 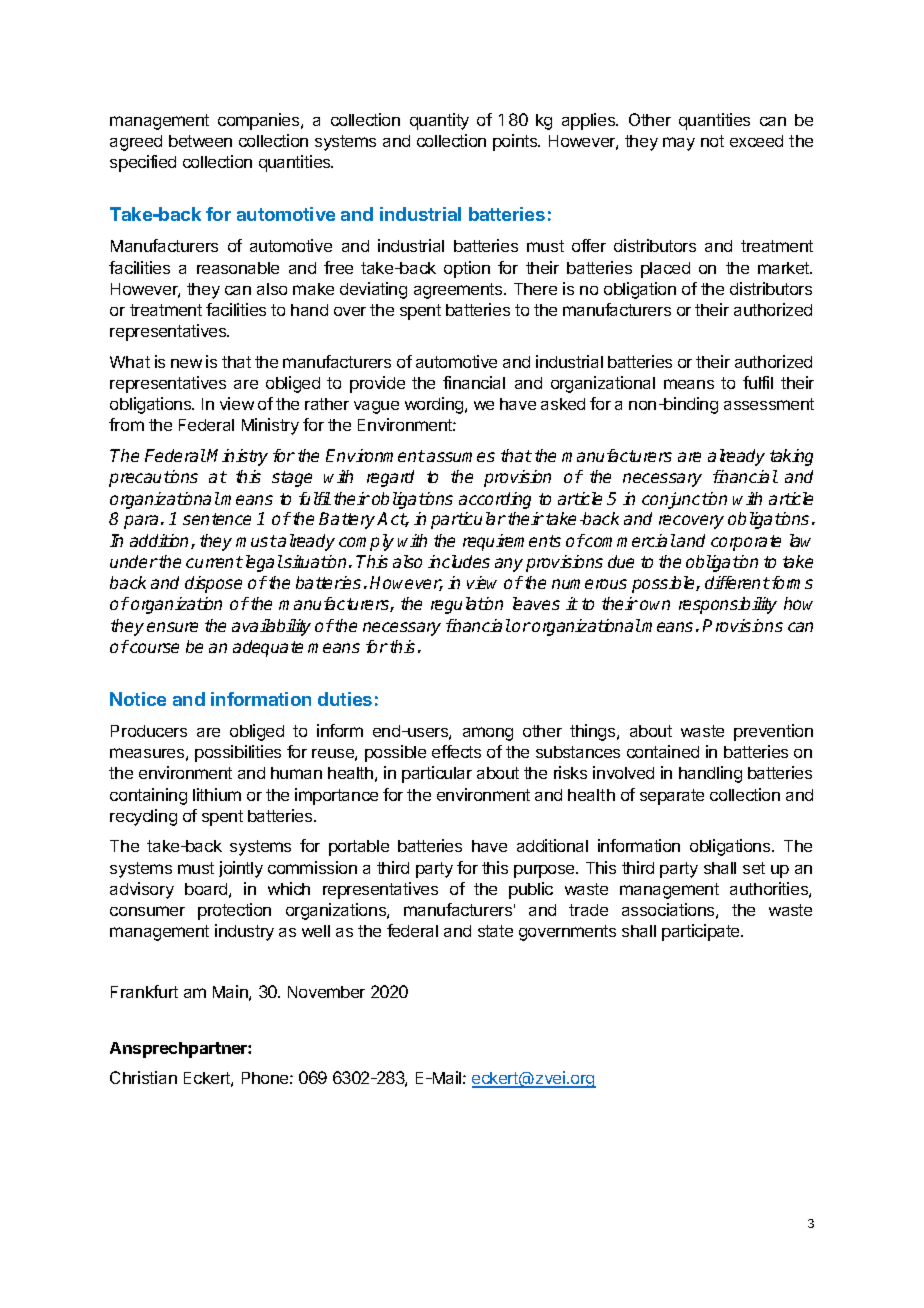 I want to click on quantity, so click(x=439, y=121).
